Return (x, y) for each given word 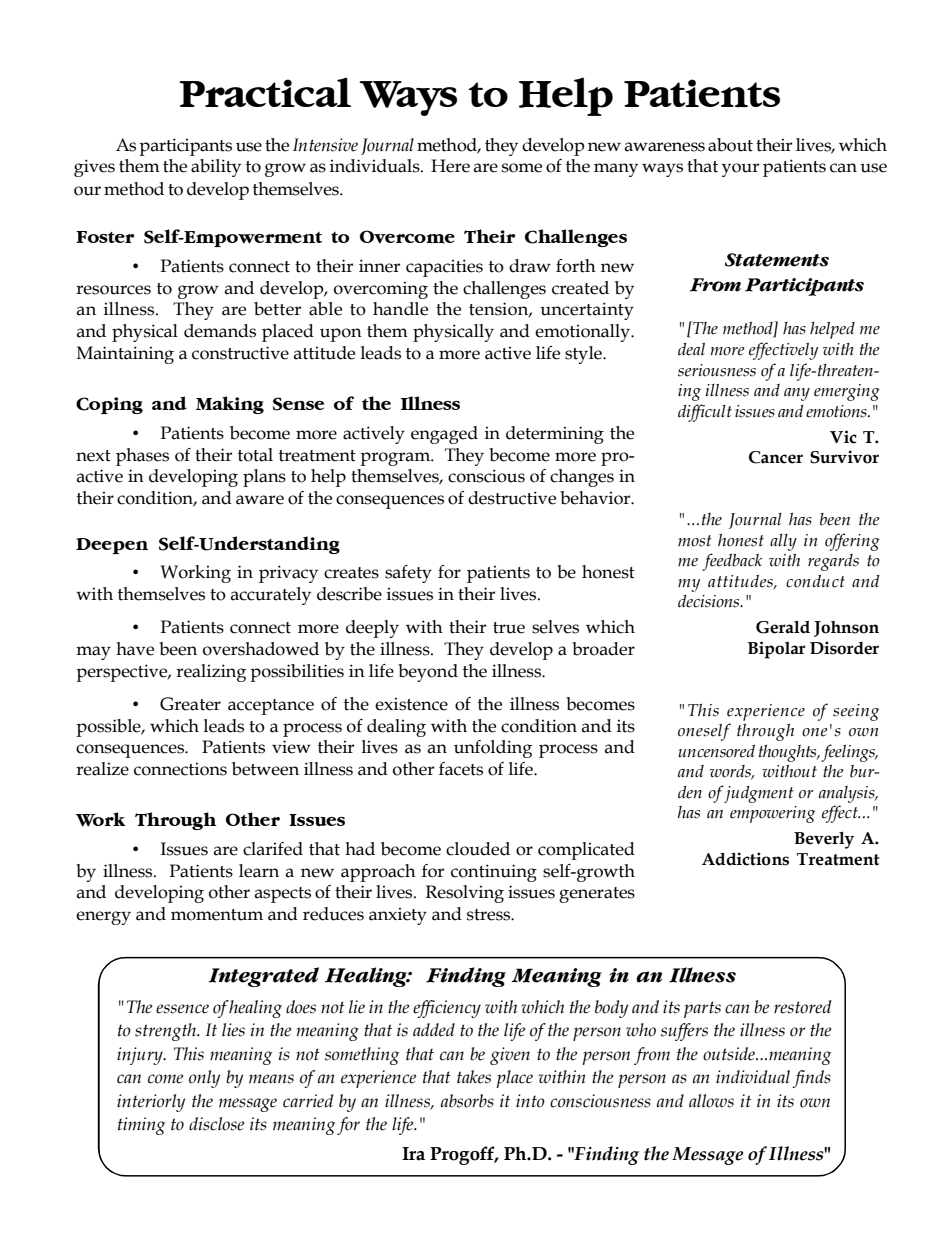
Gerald (783, 627)
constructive (240, 353)
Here (450, 166)
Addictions (745, 859)
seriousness (717, 370)
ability (216, 168)
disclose (216, 1124)
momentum (217, 915)
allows (711, 1101)
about (730, 145)
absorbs (467, 1101)
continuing (494, 873)
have (135, 649)
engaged (444, 435)
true (509, 628)
